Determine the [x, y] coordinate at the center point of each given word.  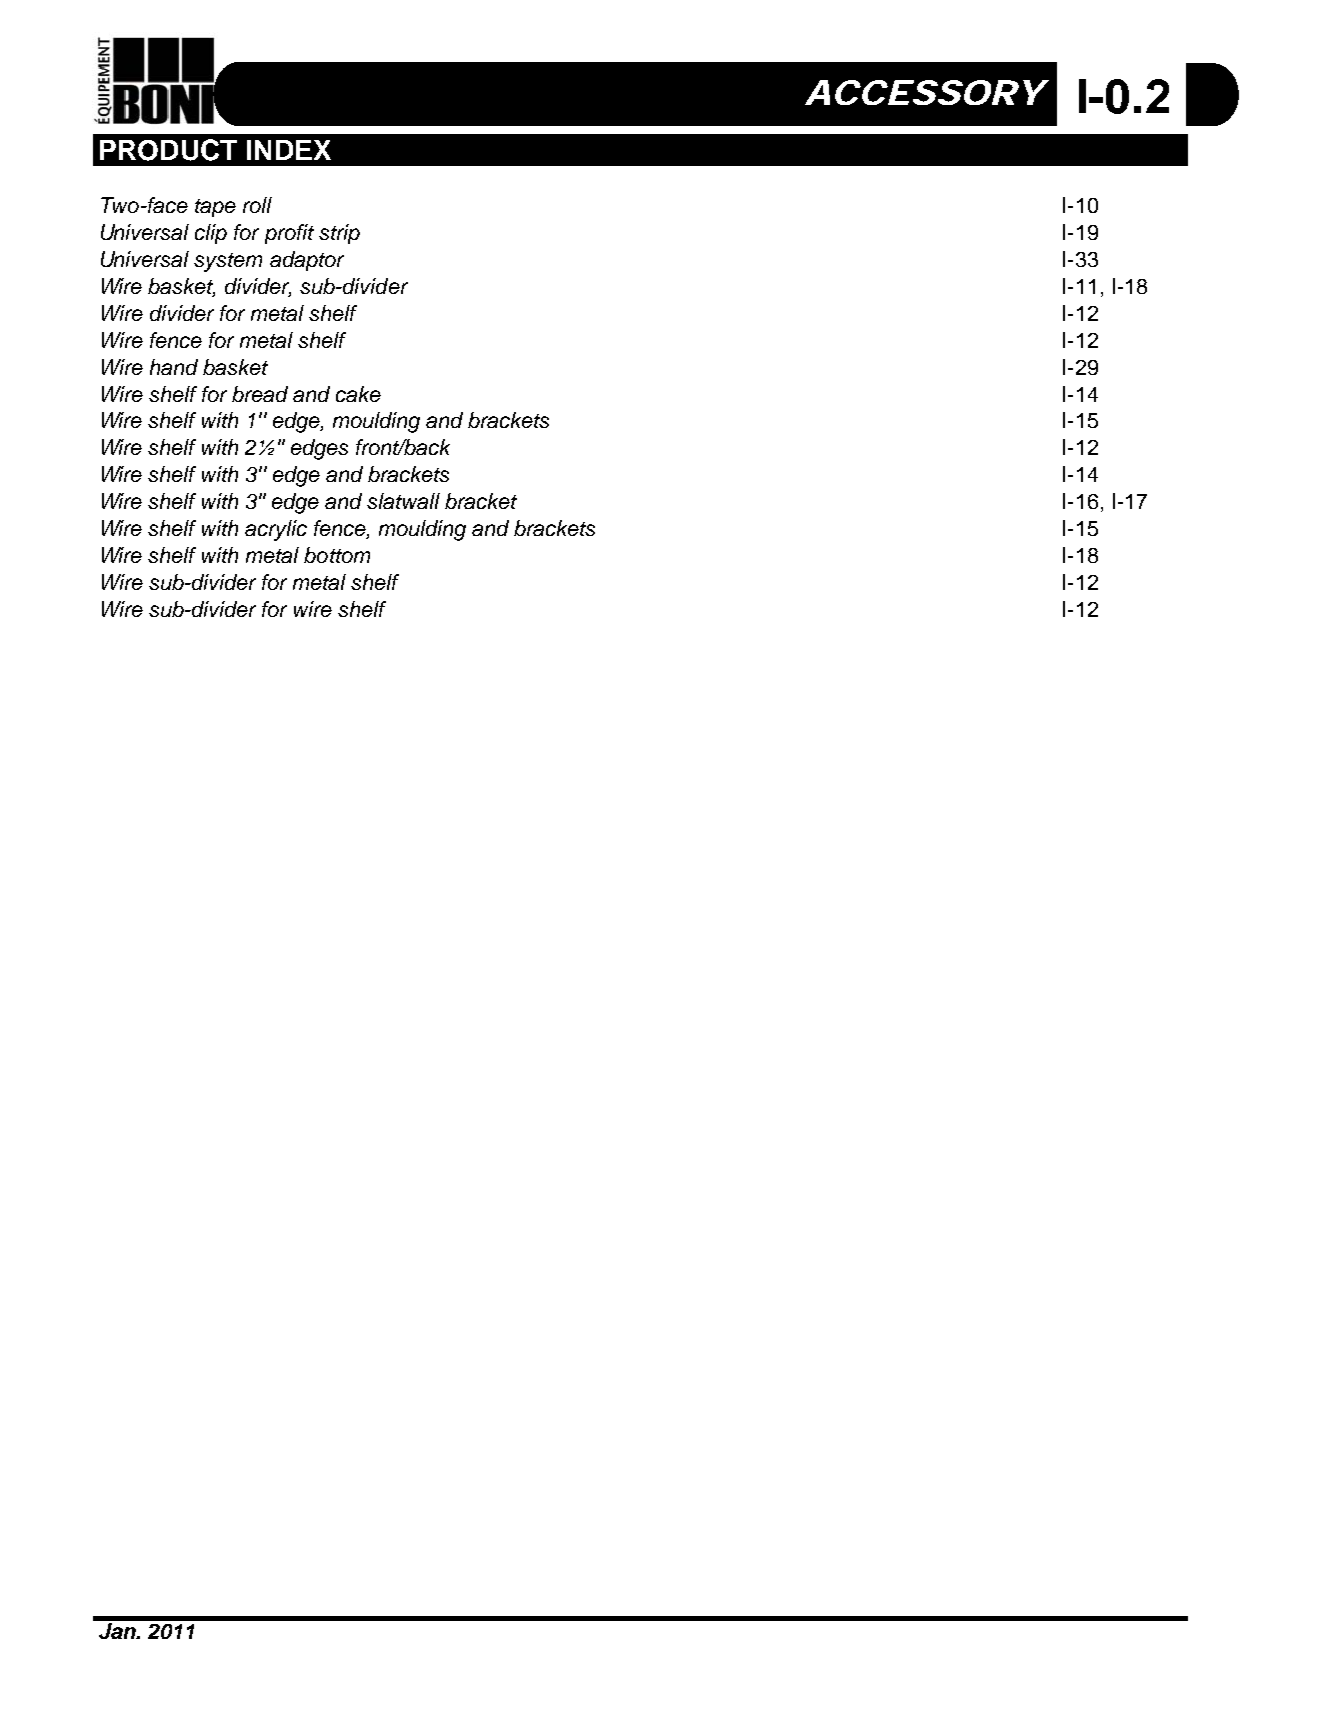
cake [358, 394]
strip [339, 234]
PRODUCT [168, 150]
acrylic [276, 530]
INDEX [289, 150]
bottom [337, 555]
